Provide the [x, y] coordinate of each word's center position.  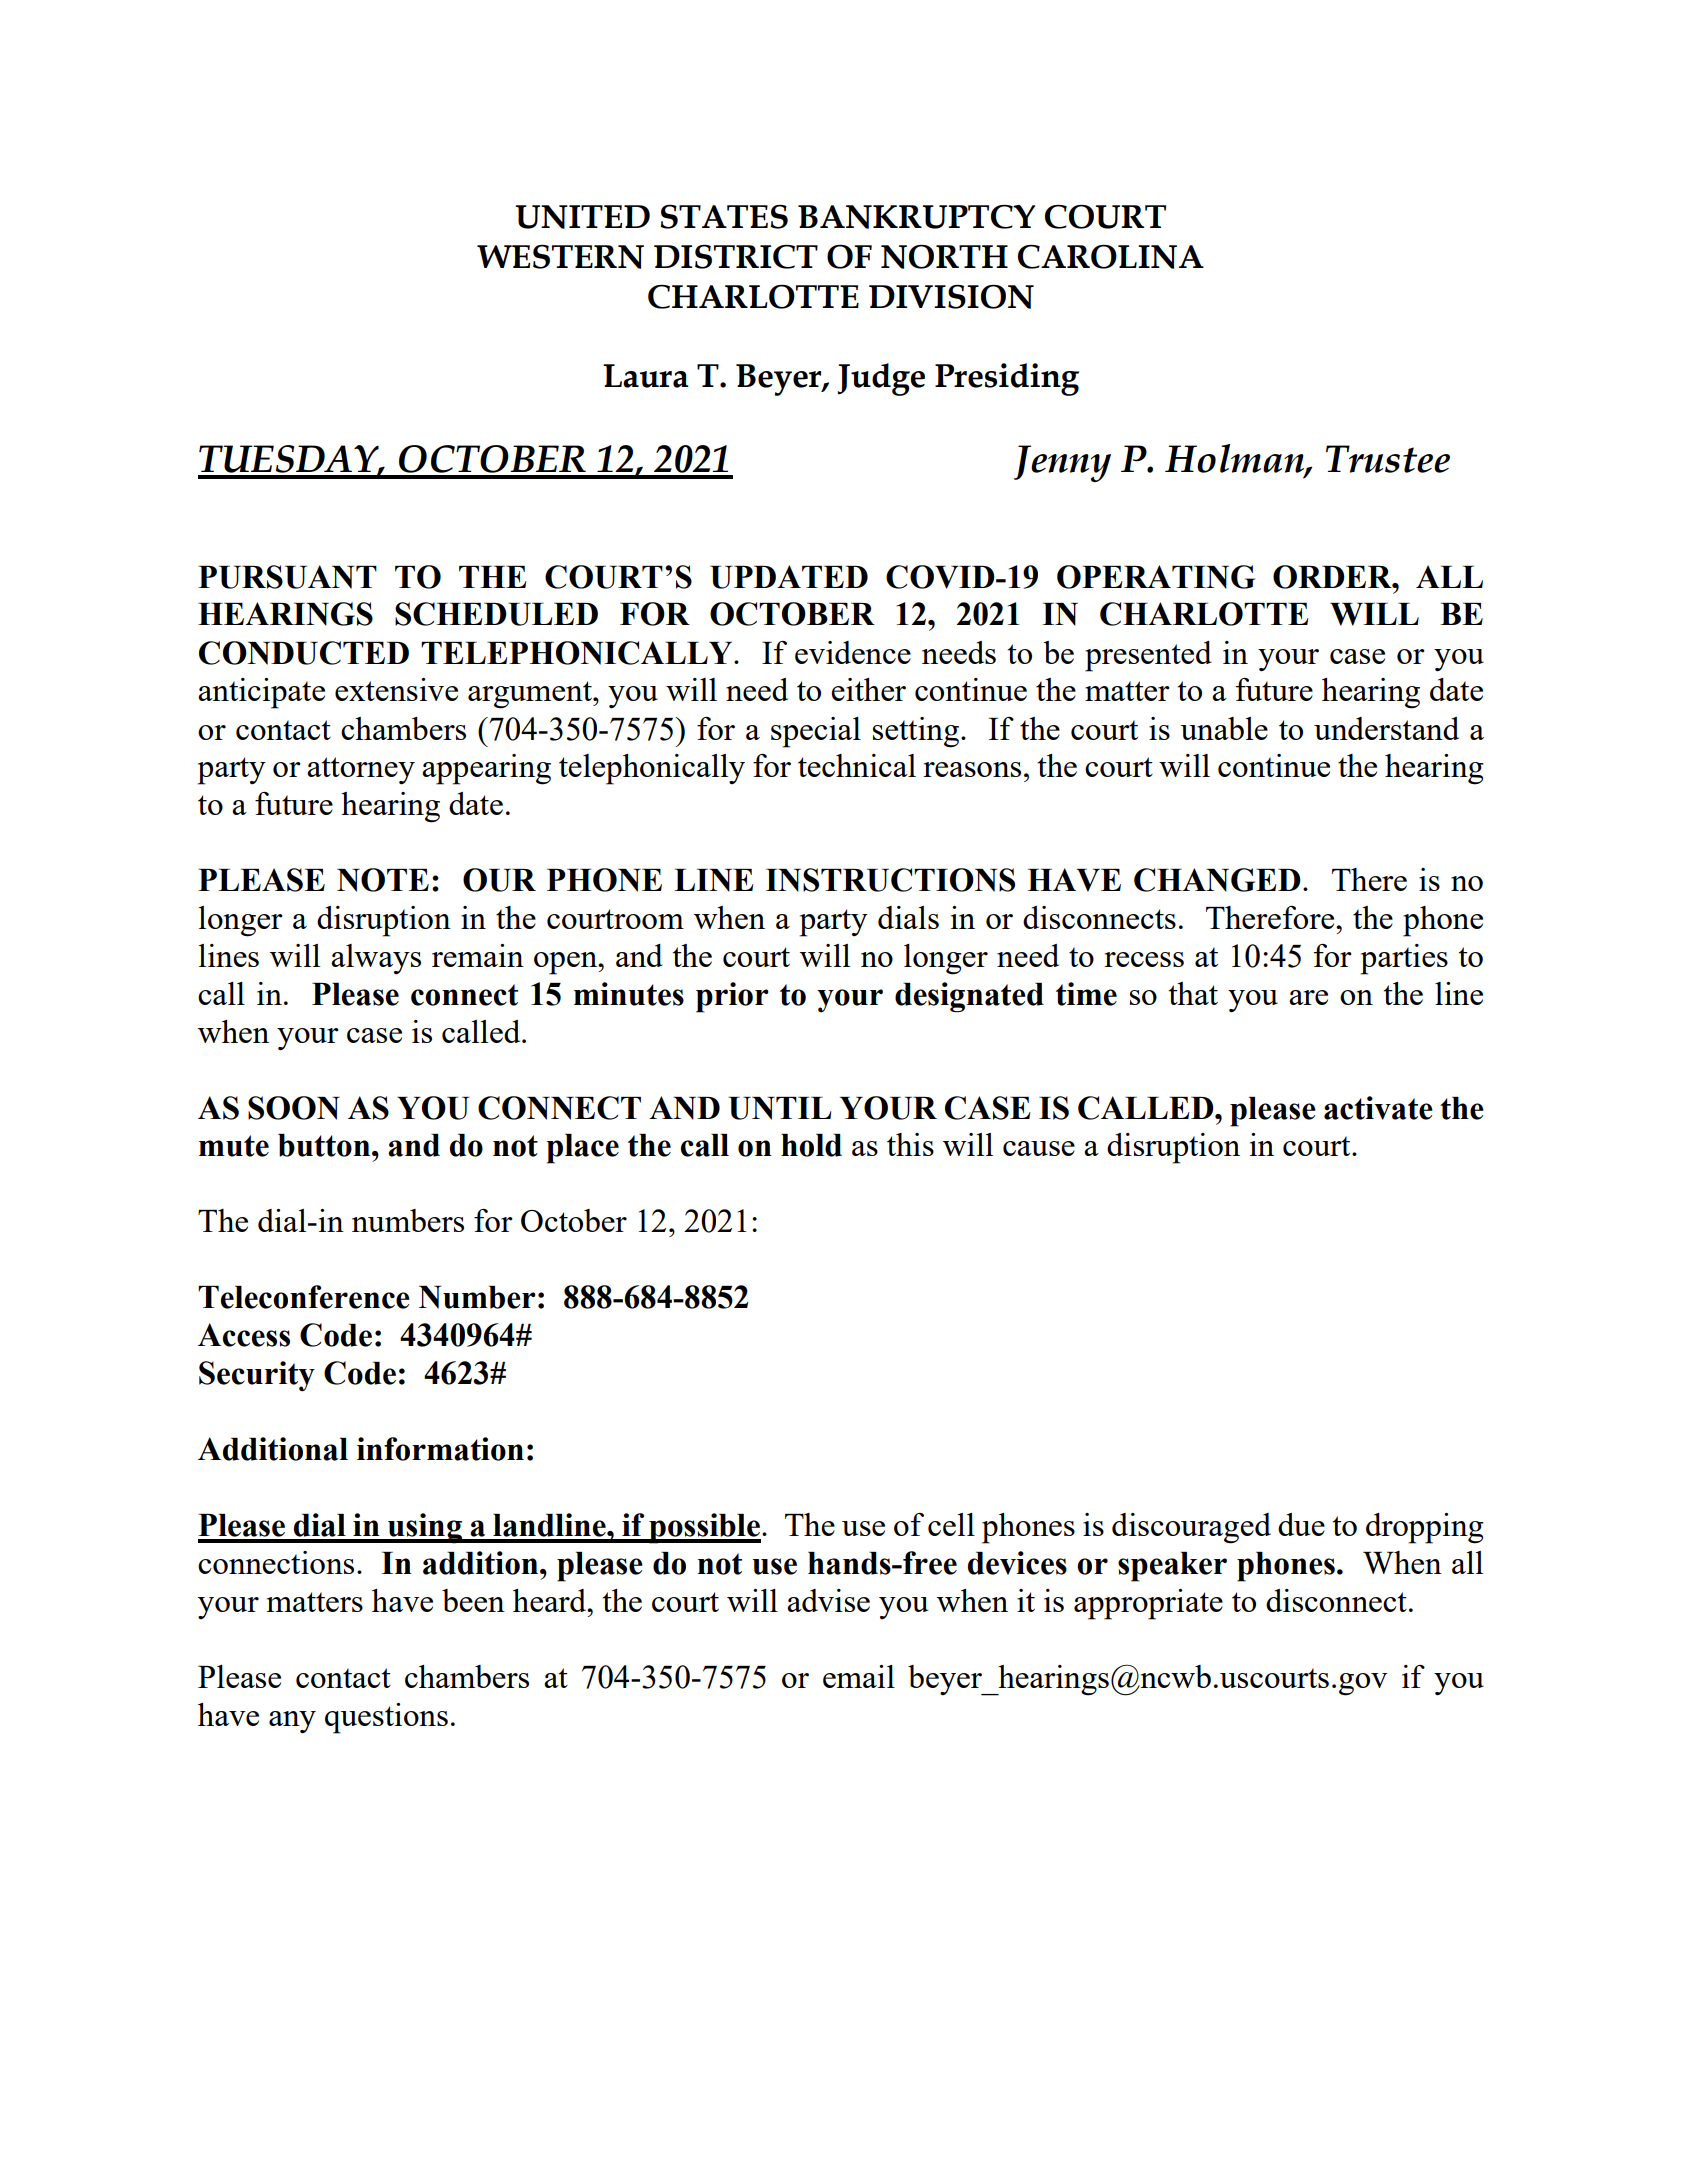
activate [1378, 1108]
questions [386, 1718]
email [859, 1676]
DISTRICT [736, 256]
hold [811, 1145]
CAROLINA [1111, 256]
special [816, 732]
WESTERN [560, 256]
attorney [361, 771]
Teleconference [304, 1297]
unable [1224, 728]
